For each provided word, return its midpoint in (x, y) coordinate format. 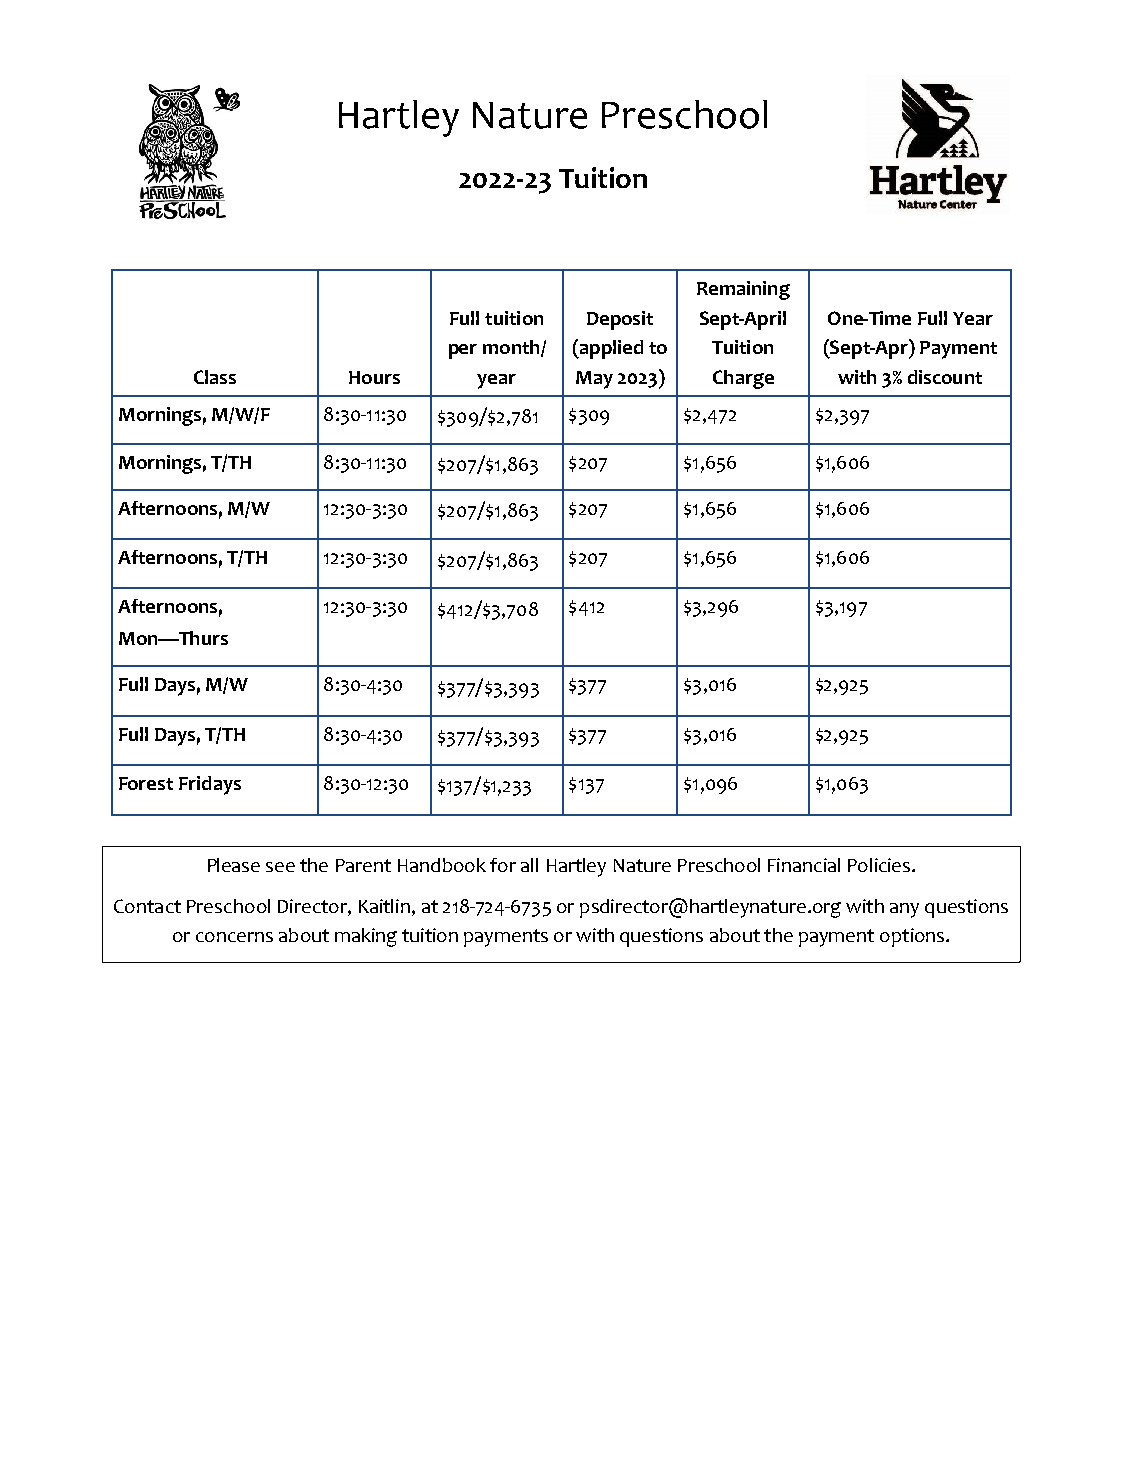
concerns (234, 937)
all (529, 865)
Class (215, 377)
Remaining (743, 290)
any (904, 910)
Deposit (620, 320)
